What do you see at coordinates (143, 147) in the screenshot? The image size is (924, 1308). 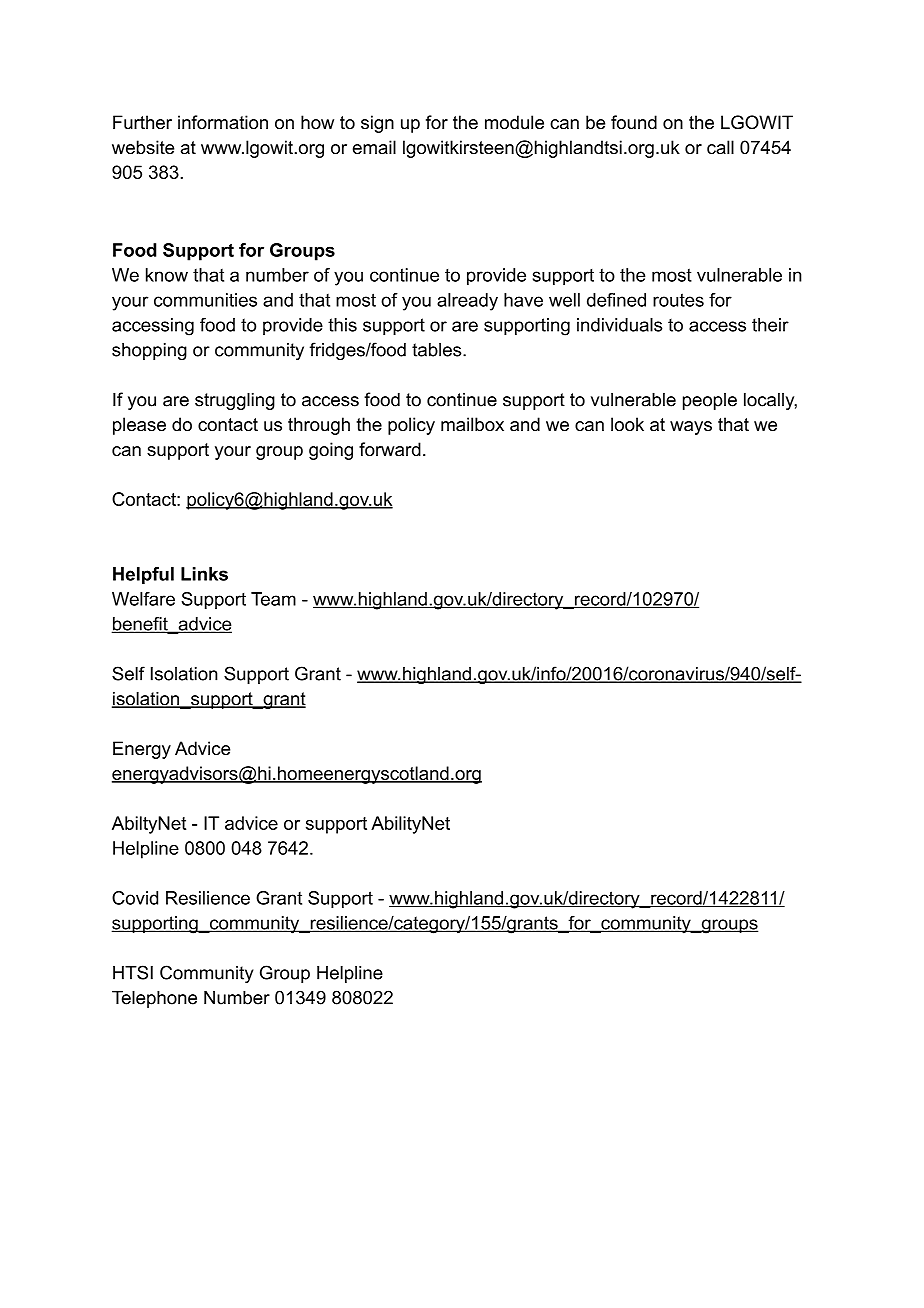 I see `website` at bounding box center [143, 147].
